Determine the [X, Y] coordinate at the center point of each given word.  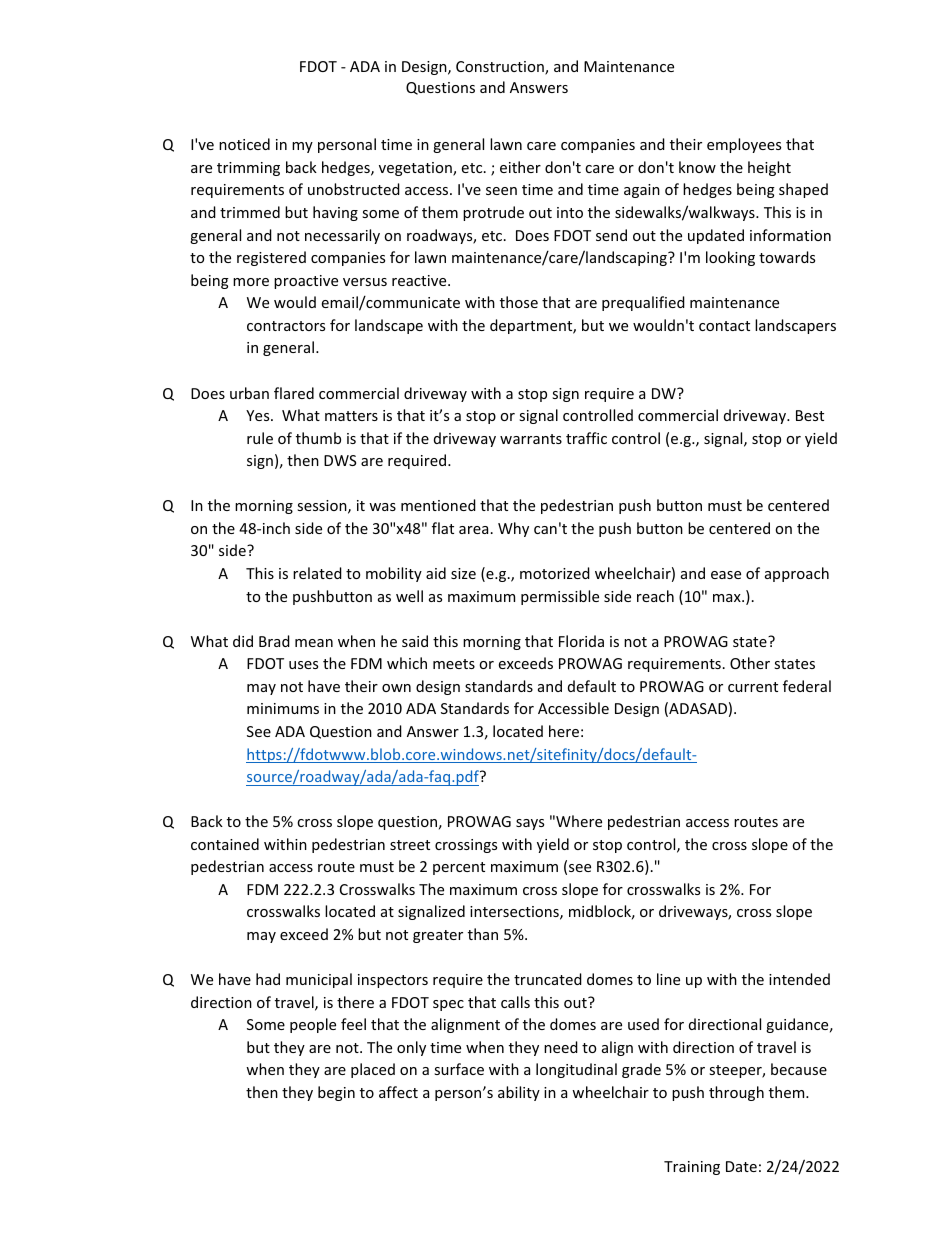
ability [519, 1093]
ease [726, 575]
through [736, 1093]
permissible [560, 597]
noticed [244, 144]
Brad [274, 641]
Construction [501, 68]
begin [336, 1093]
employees [744, 145]
